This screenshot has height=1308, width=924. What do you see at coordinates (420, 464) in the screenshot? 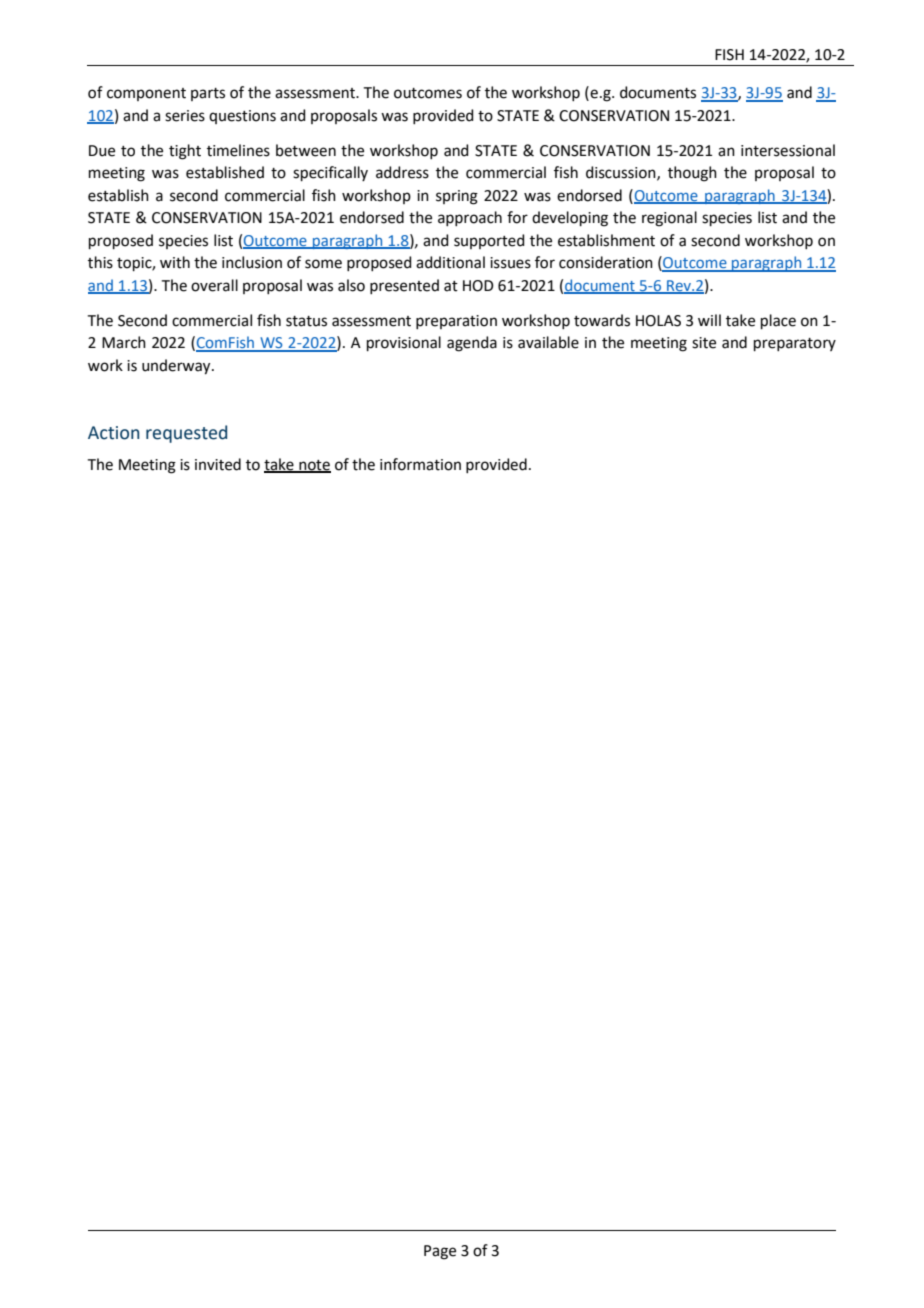
I see `information` at bounding box center [420, 464].
